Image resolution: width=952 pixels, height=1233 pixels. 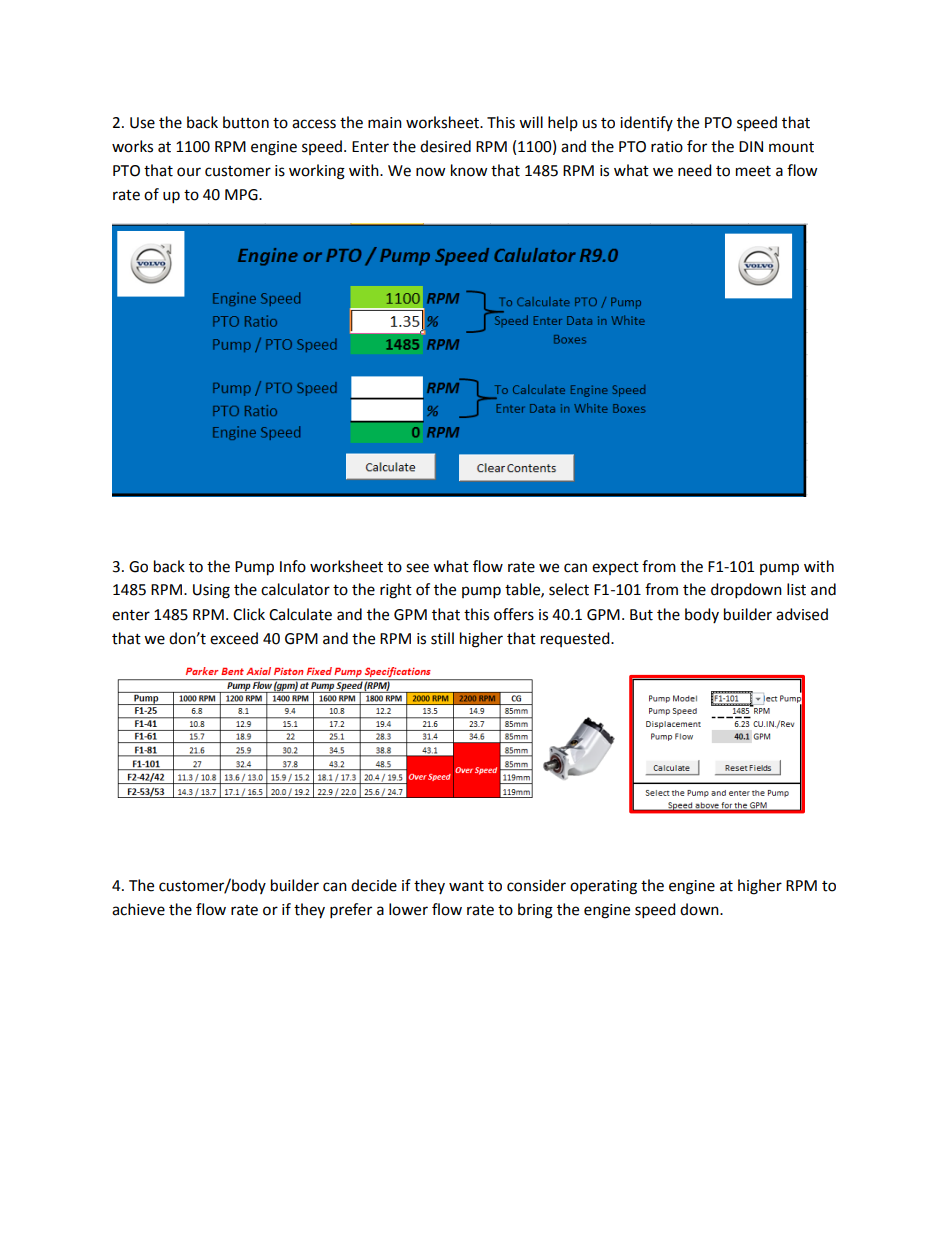 I want to click on operating, so click(x=603, y=887).
